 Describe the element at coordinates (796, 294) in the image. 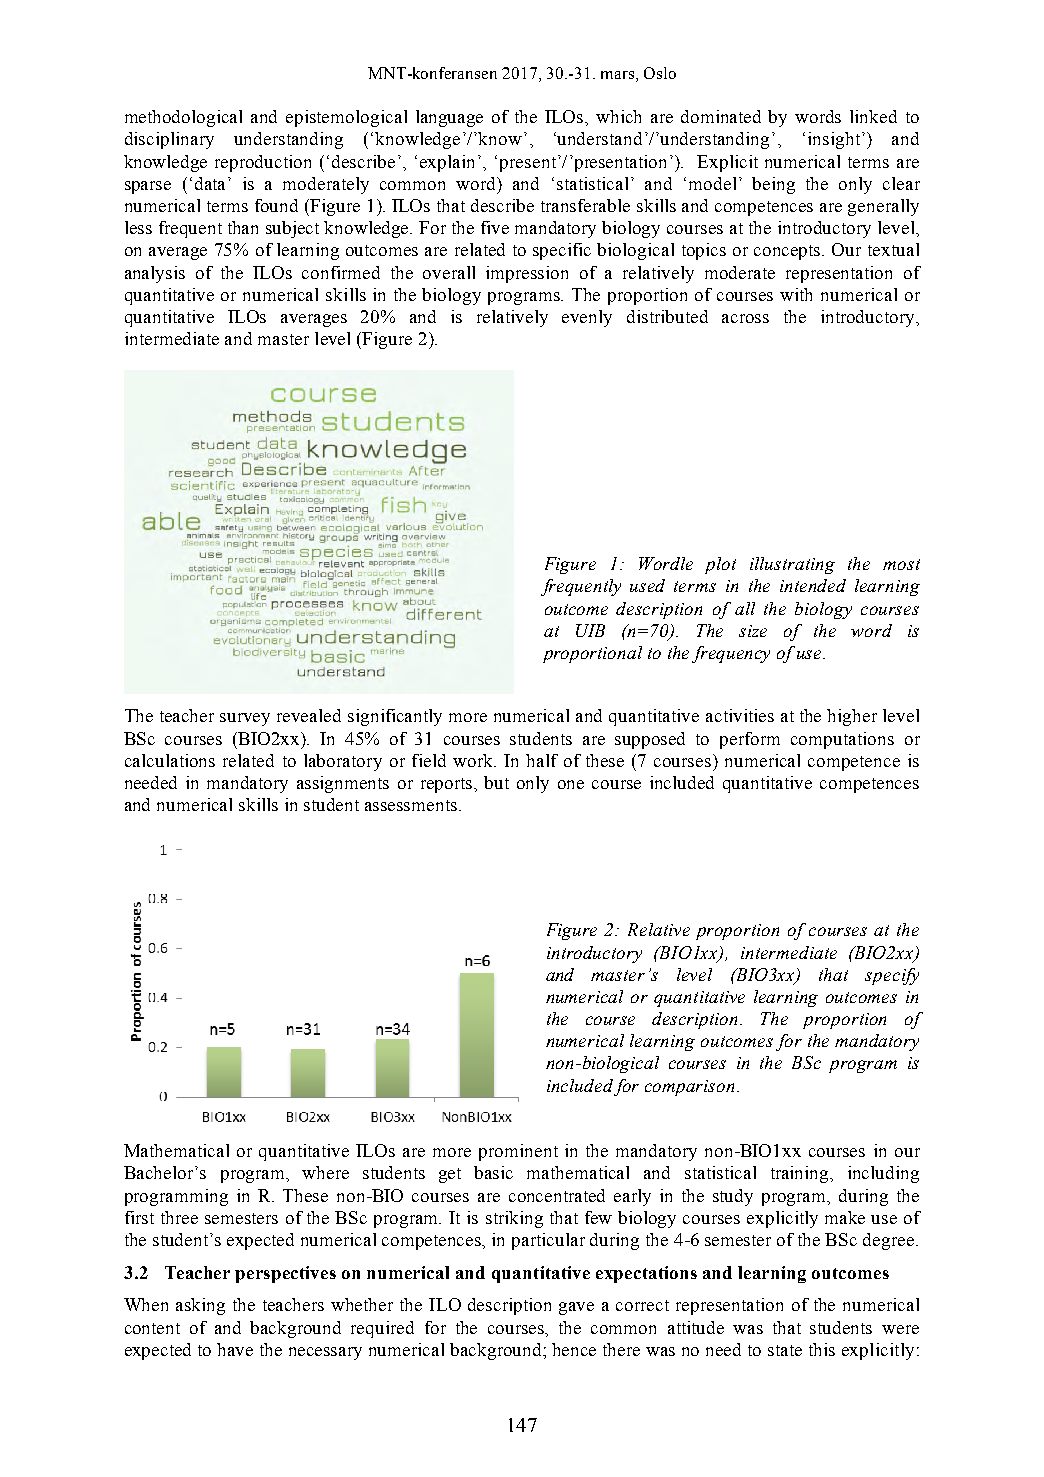

I see `with` at that location.
